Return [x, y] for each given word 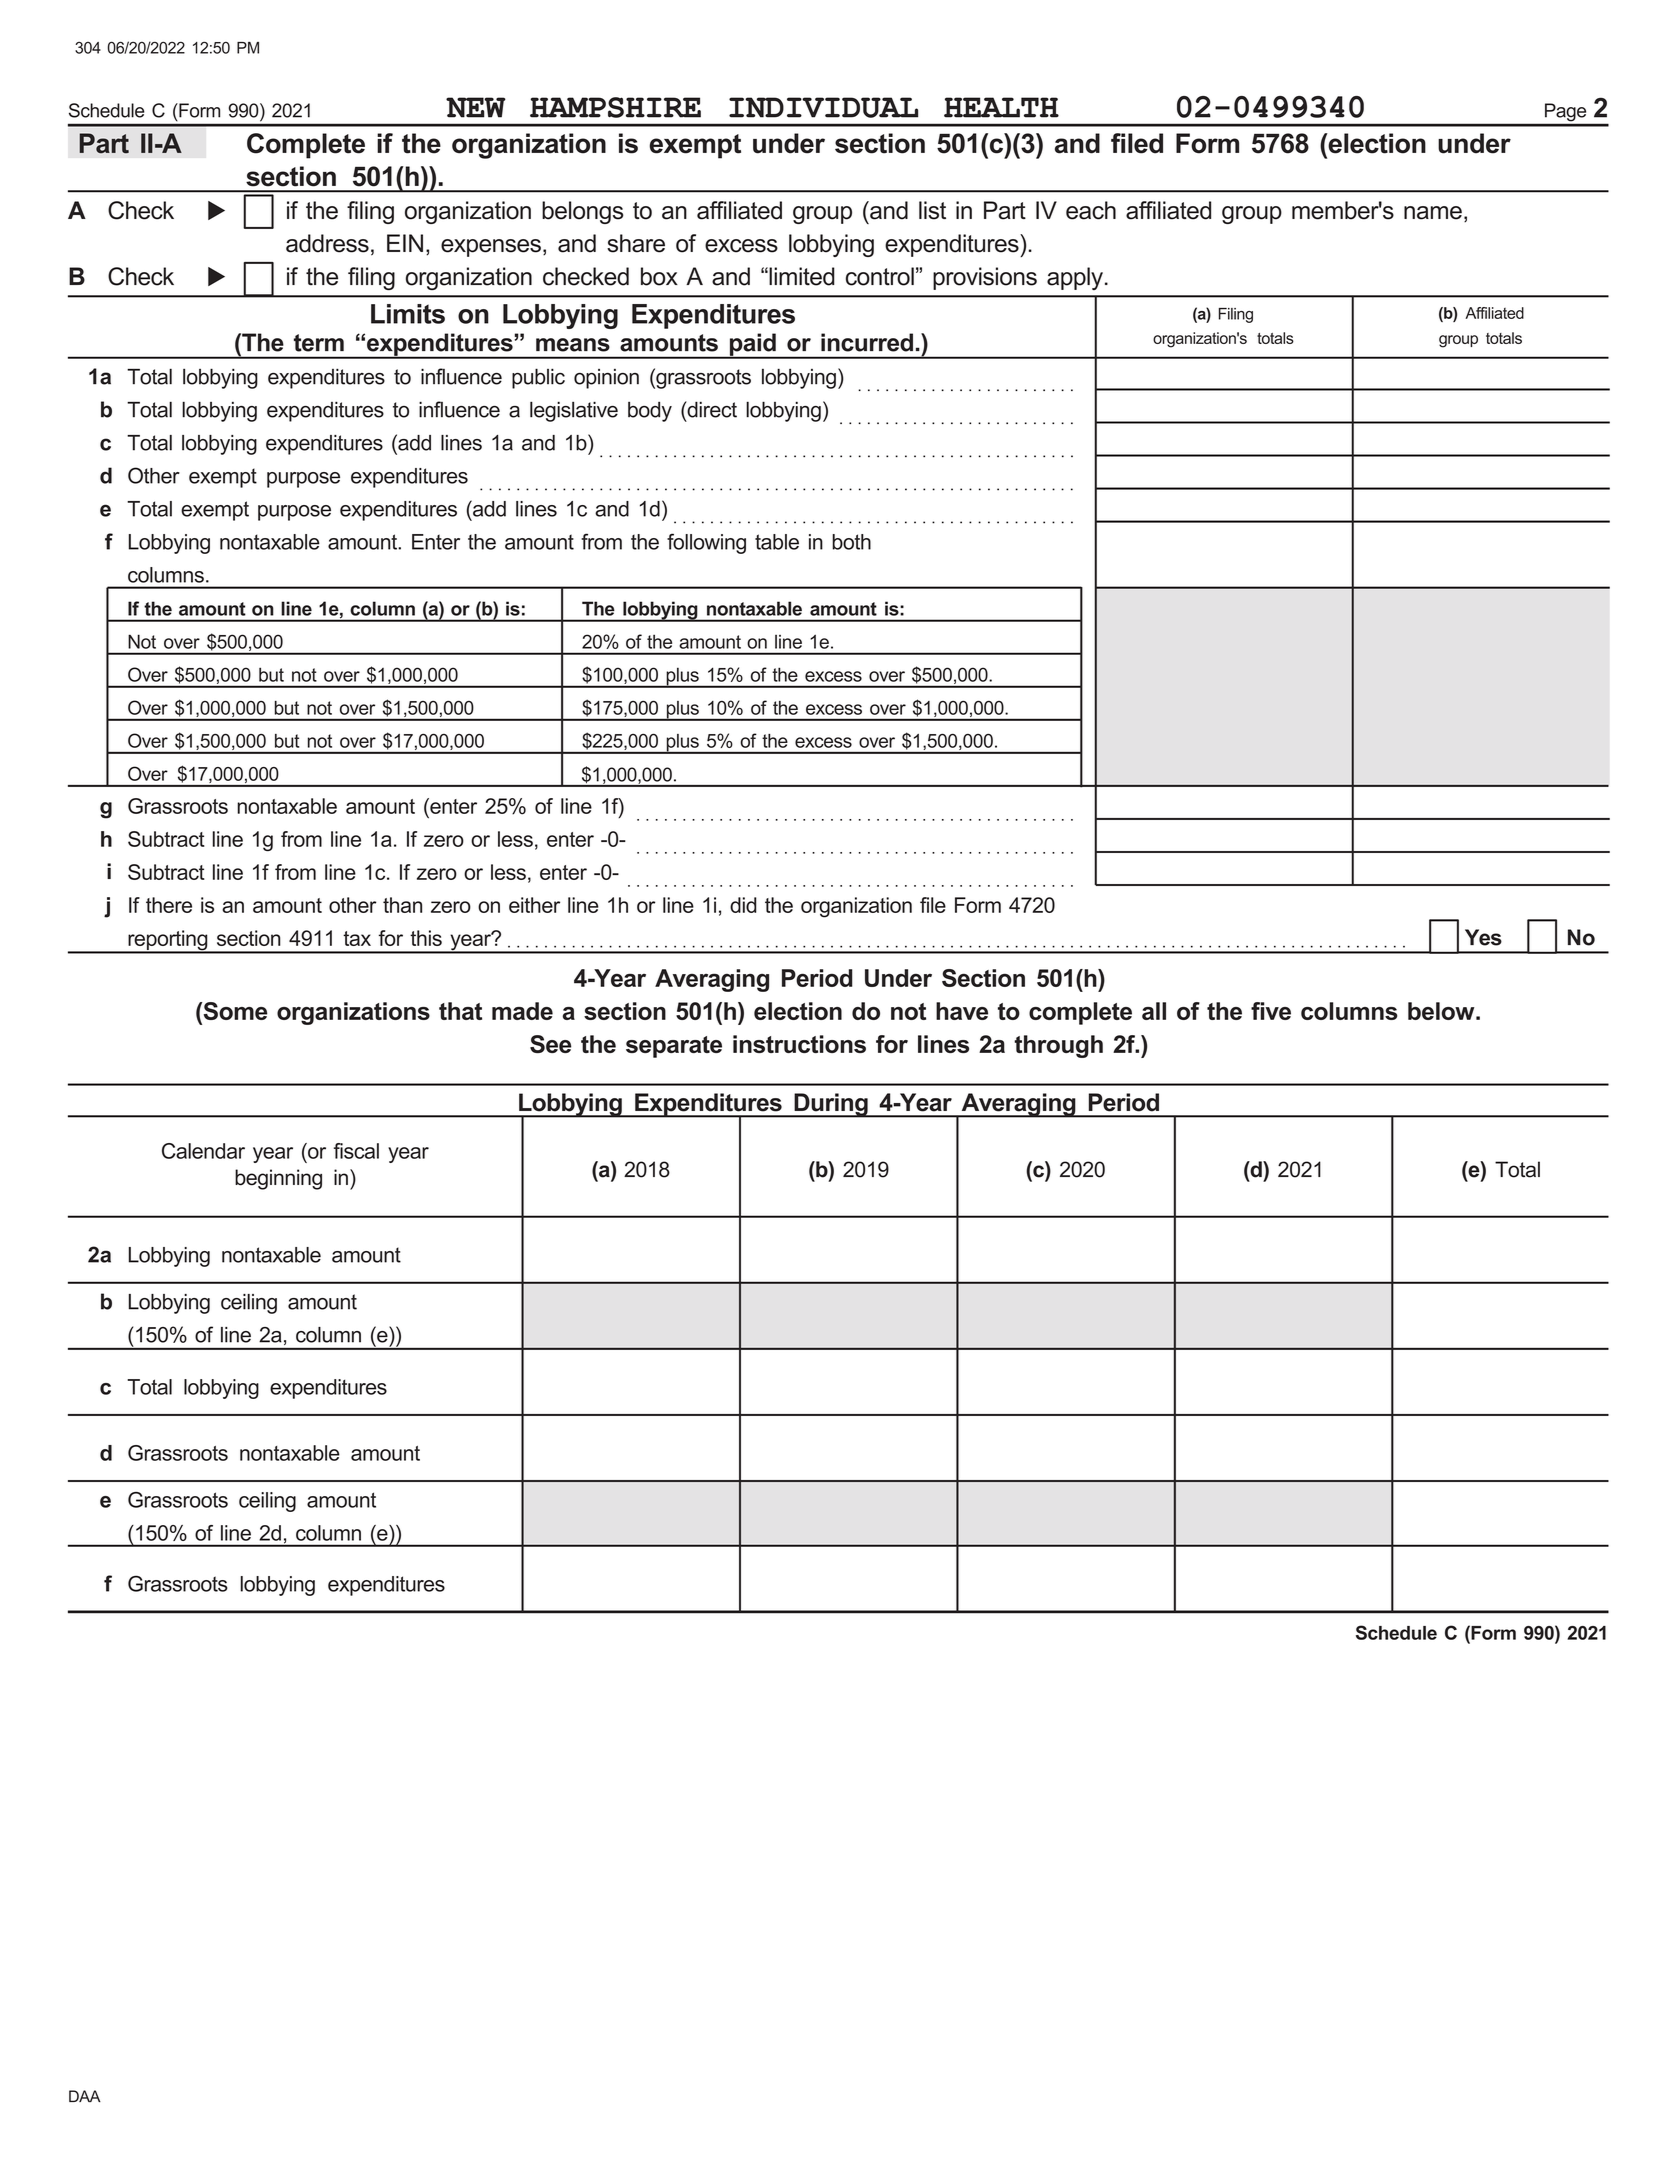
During [831, 1105]
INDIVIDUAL [823, 107]
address [327, 243]
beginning [278, 1179]
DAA [85, 2096]
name [1433, 213]
